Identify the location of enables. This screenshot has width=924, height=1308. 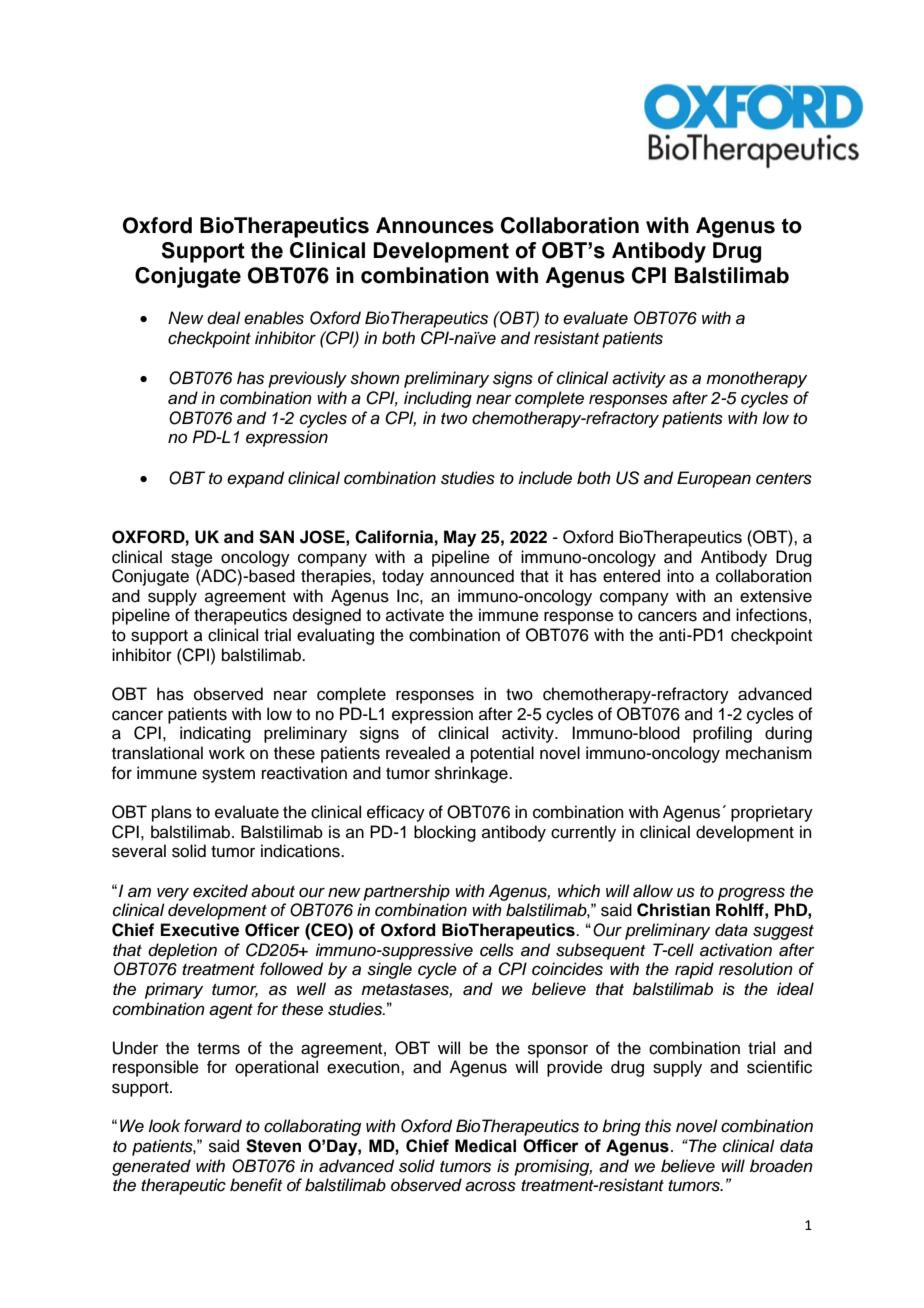
(274, 318).
